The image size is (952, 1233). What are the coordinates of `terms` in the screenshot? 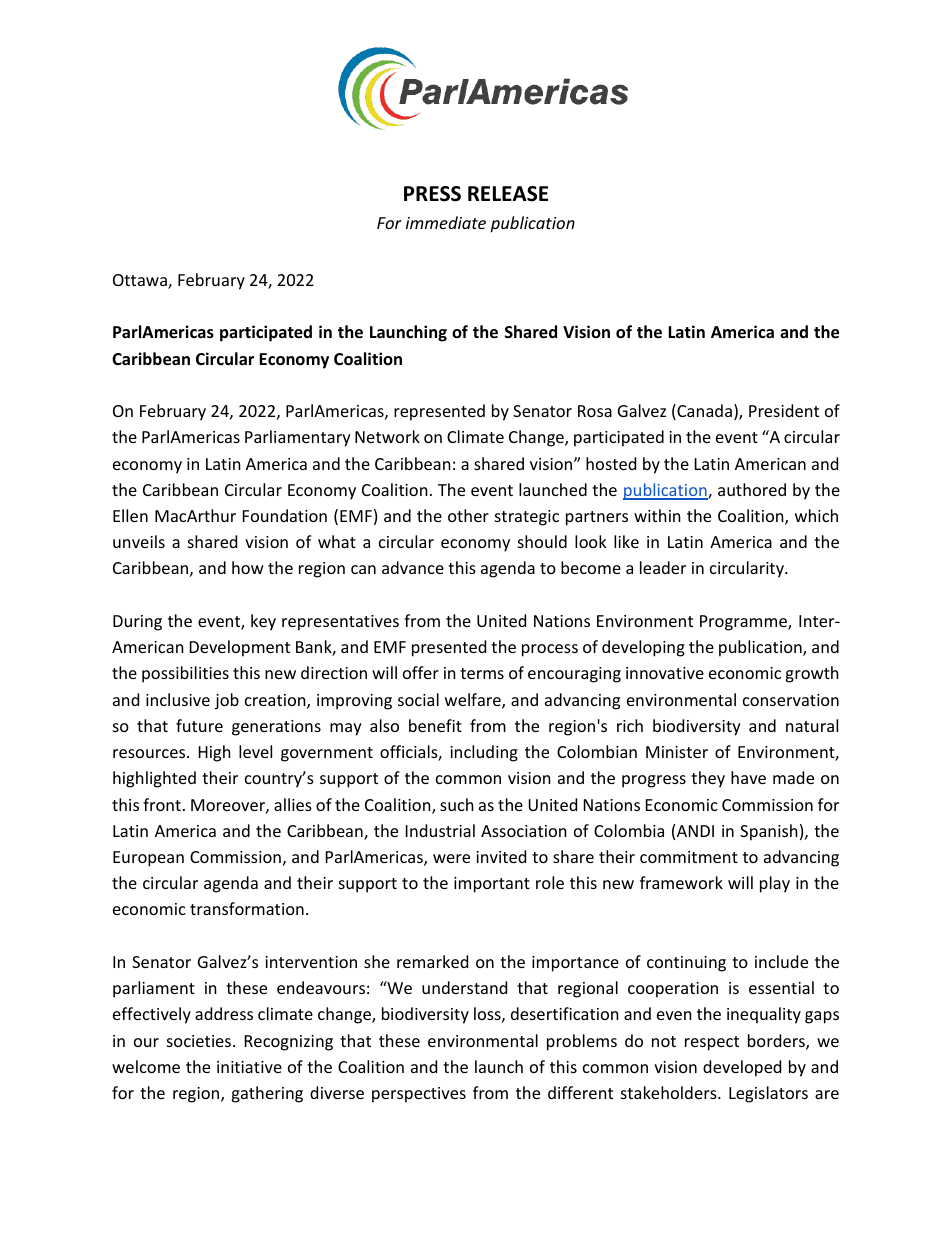 It's located at (482, 673).
